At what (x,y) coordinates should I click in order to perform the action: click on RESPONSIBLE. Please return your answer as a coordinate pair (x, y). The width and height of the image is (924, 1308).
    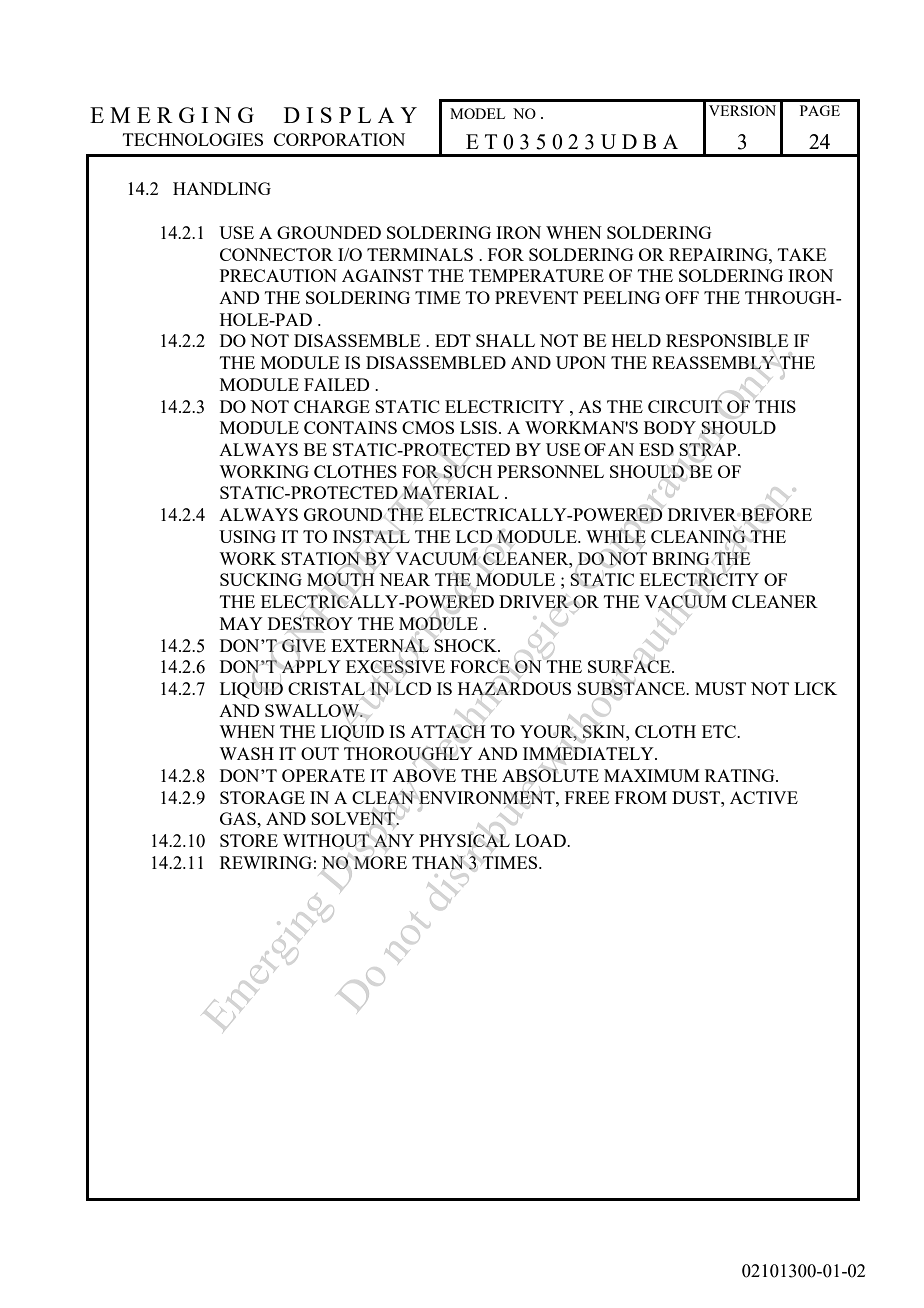
    Looking at the image, I should click on (727, 340).
